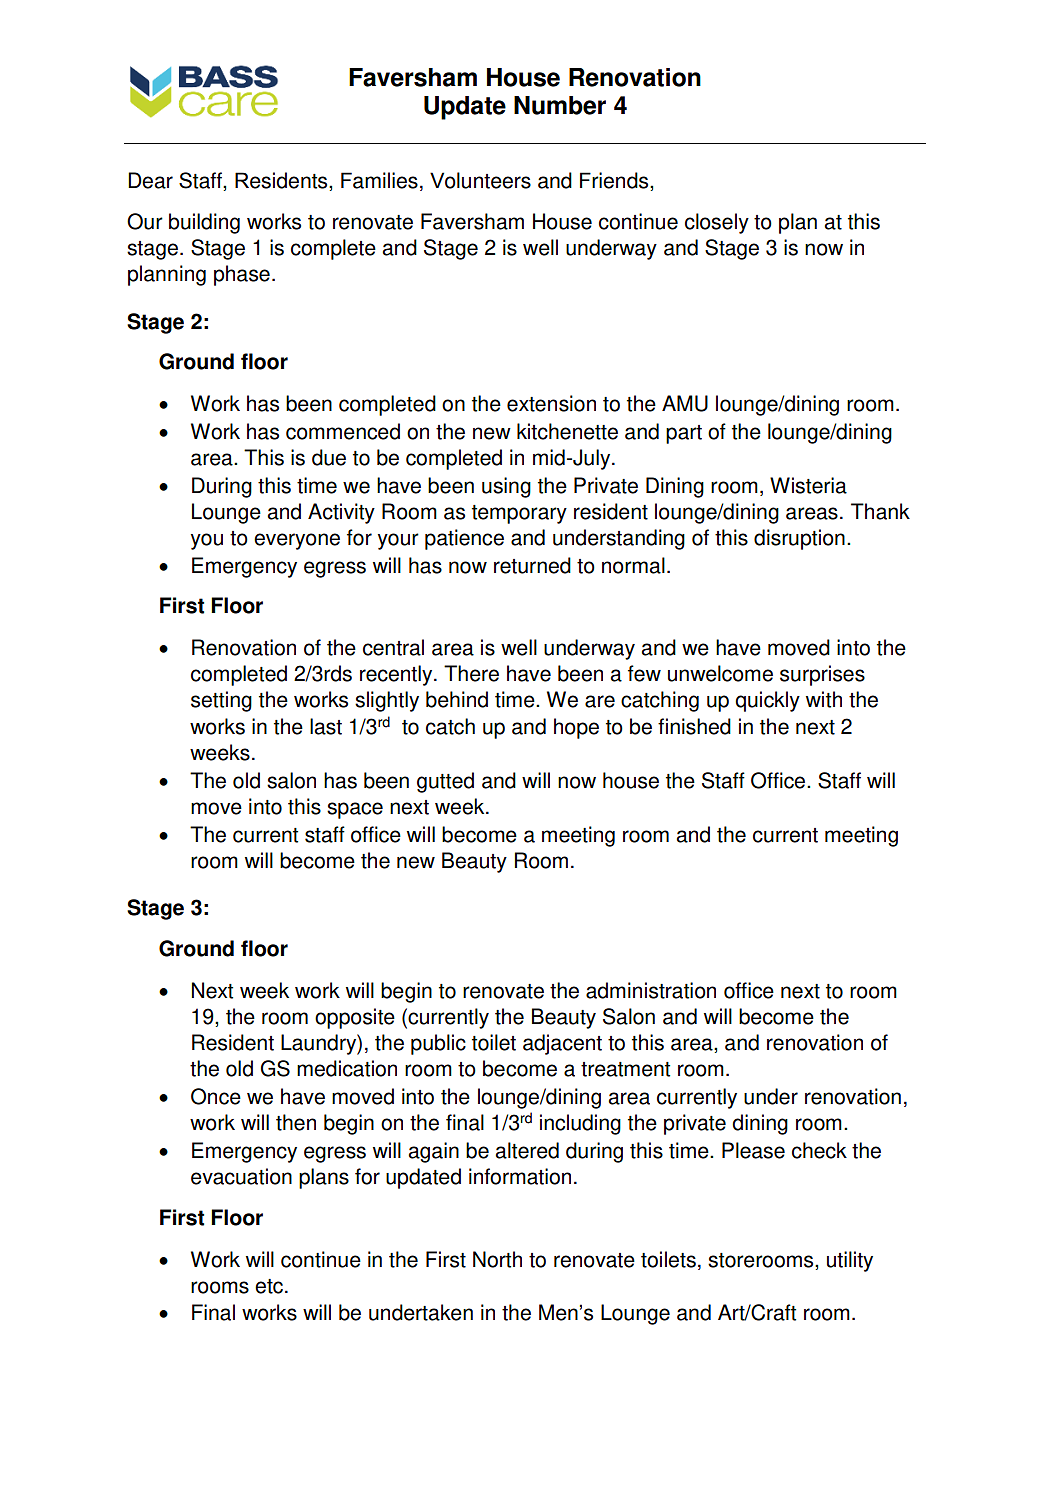 The height and width of the document is (1485, 1050). Describe the element at coordinates (480, 180) in the document. I see `Volunteers` at that location.
